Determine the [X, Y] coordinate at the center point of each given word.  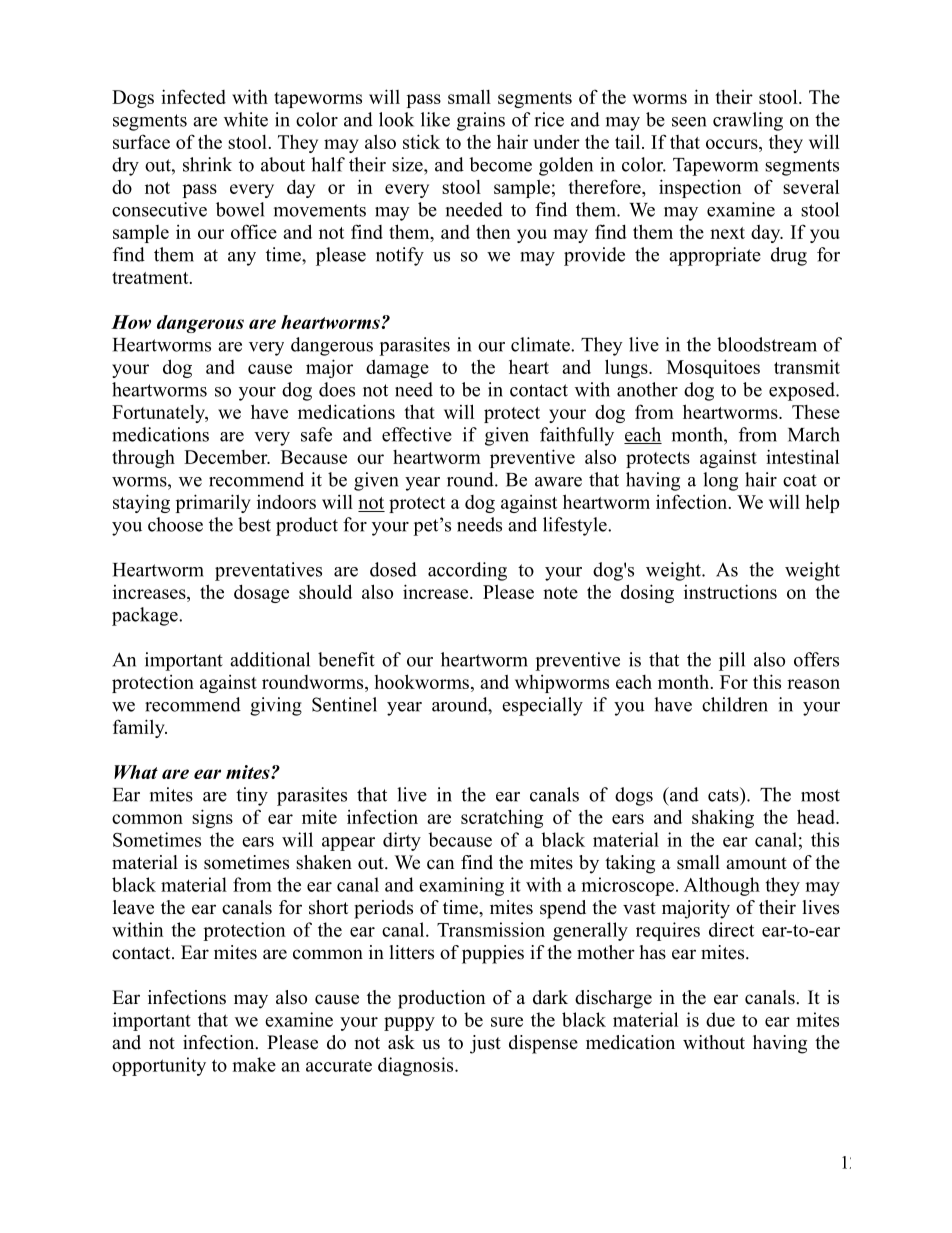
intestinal [802, 456]
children [735, 704]
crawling [748, 121]
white [246, 119]
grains [481, 121]
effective [417, 434]
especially [542, 706]
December [227, 457]
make [254, 1064]
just [485, 1044]
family [140, 728]
